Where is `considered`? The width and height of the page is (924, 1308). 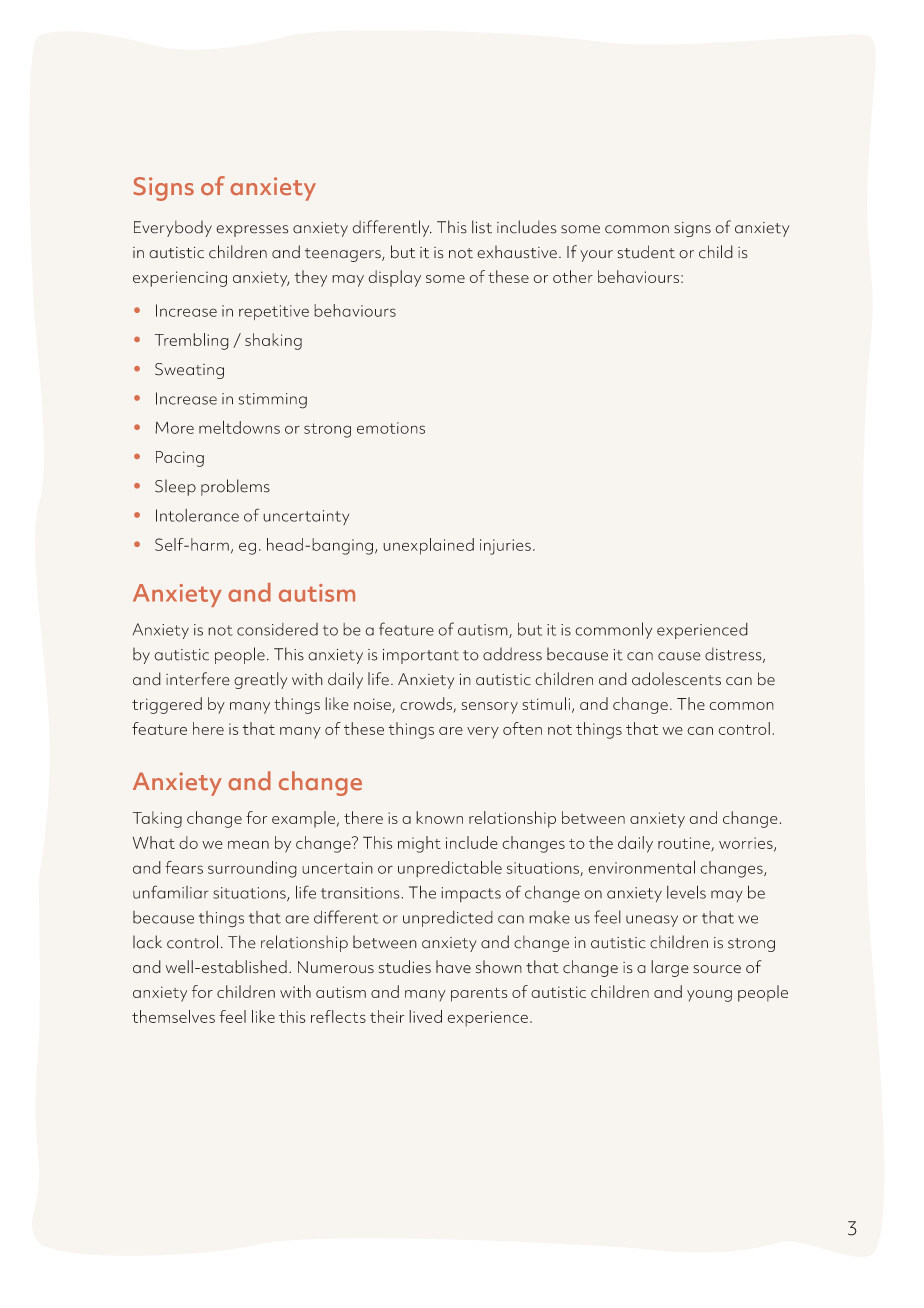 considered is located at coordinates (277, 629).
